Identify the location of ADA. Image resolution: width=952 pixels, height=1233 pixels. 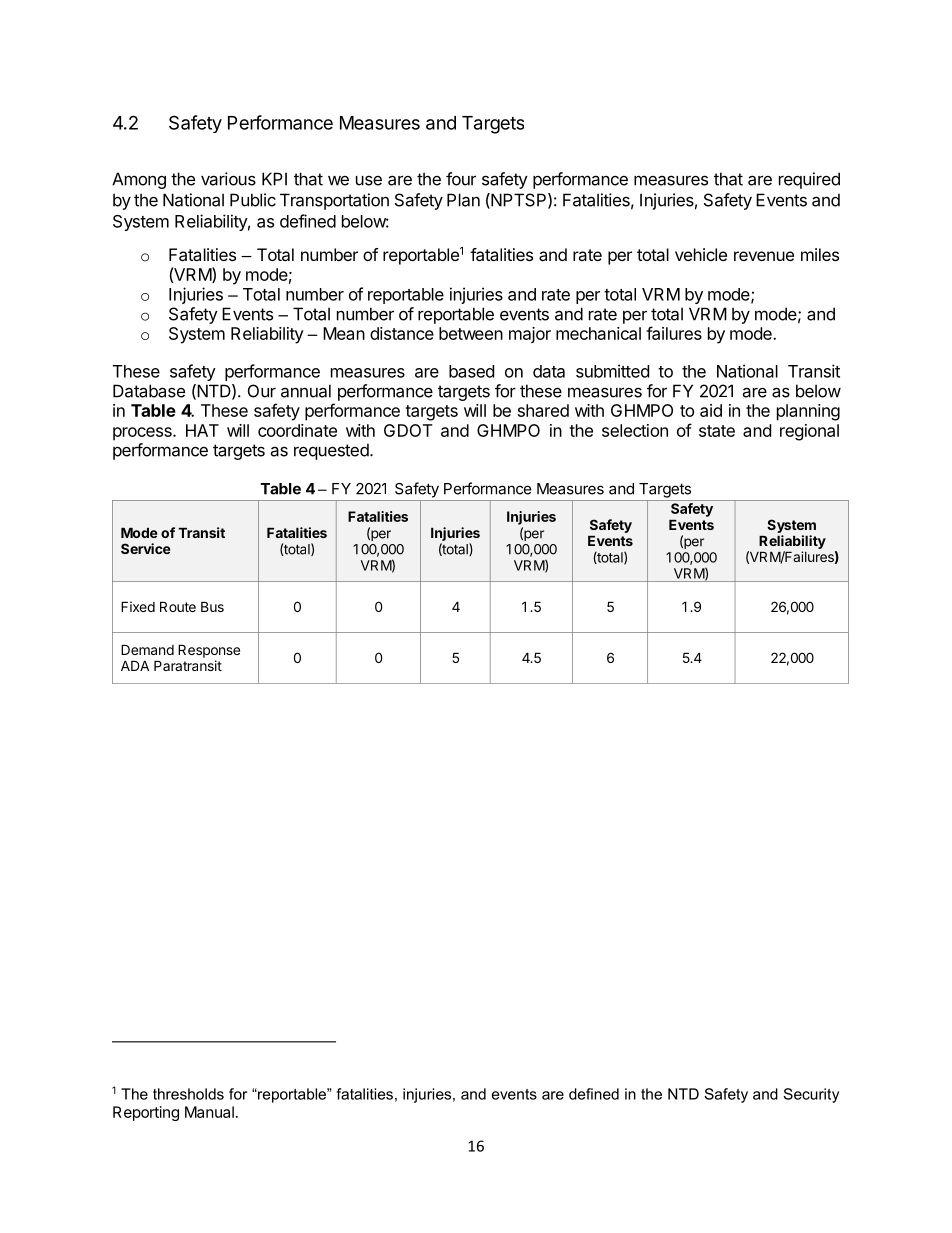
(135, 665).
